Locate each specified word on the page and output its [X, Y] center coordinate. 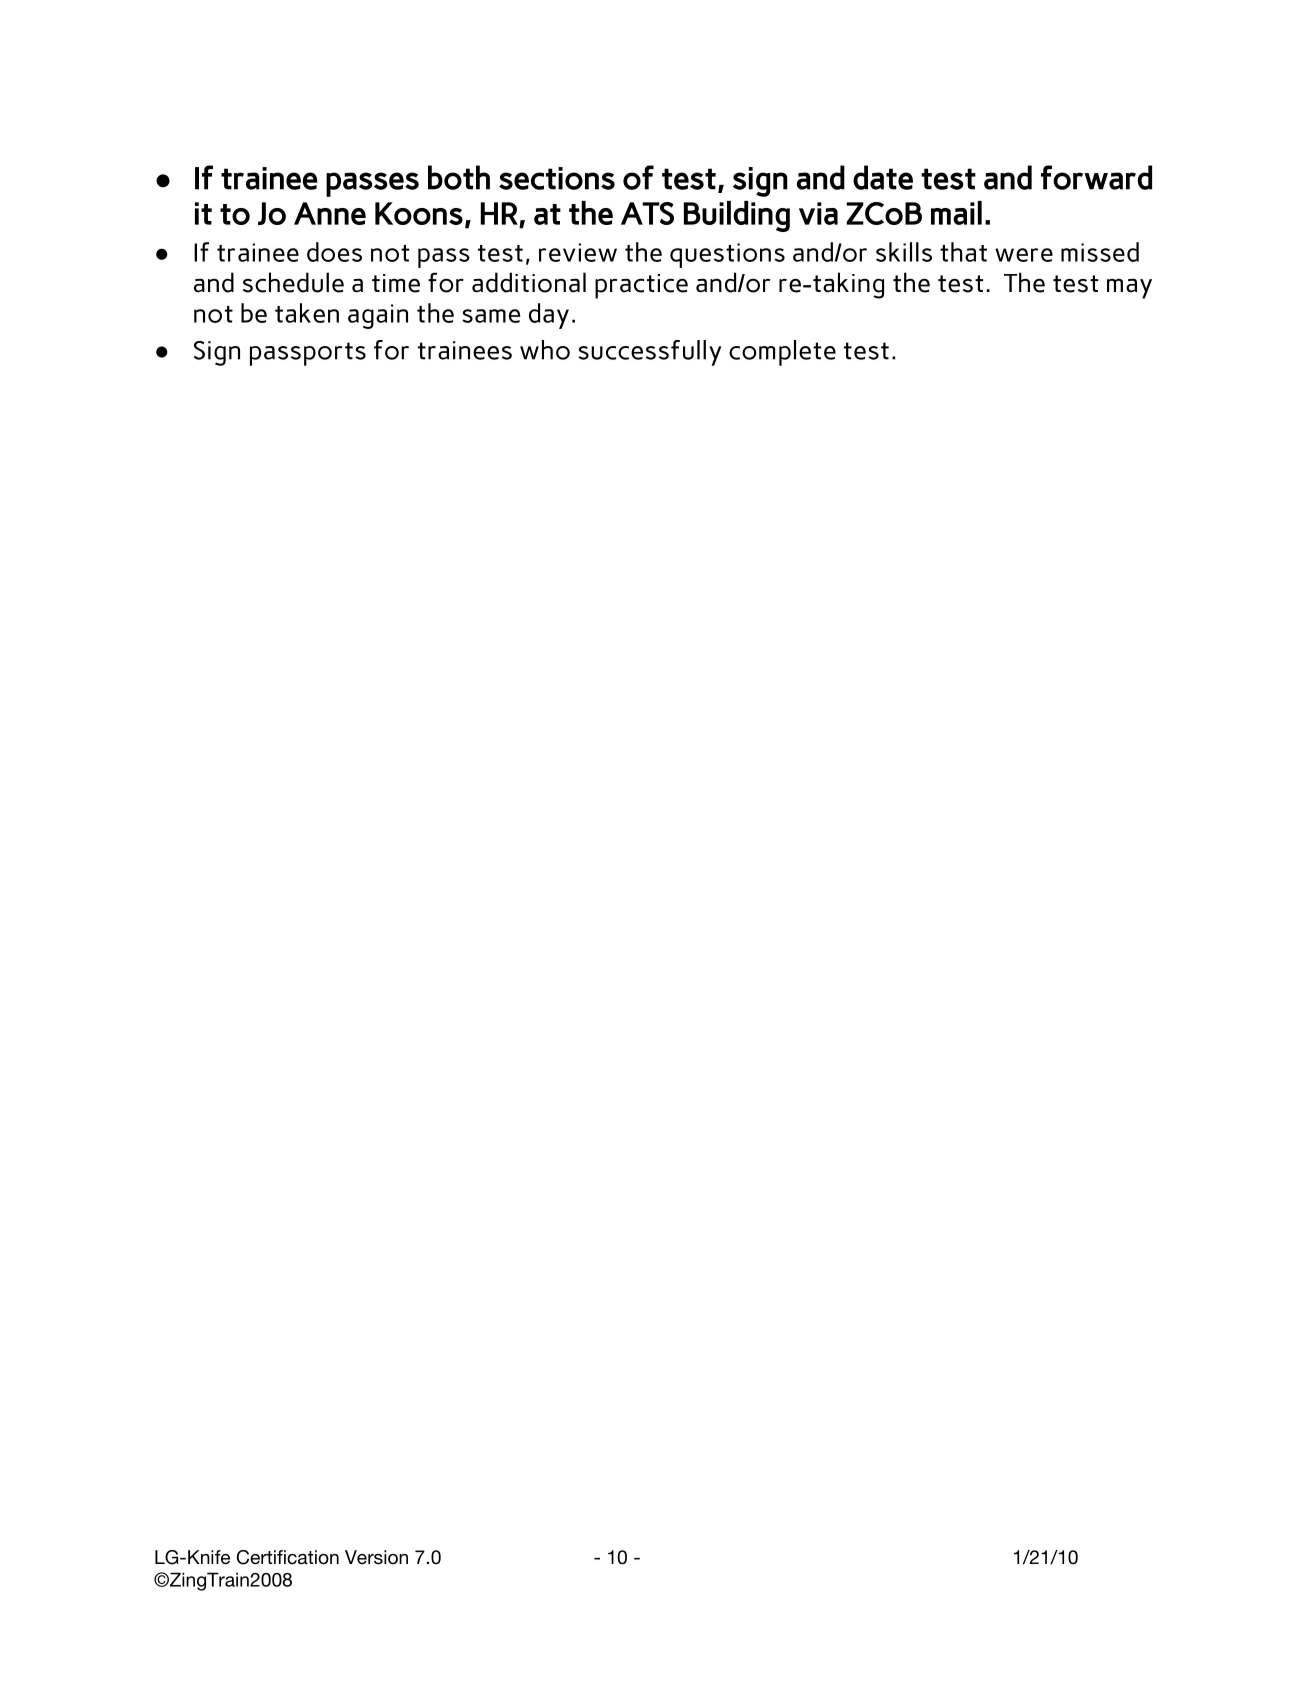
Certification [288, 1557]
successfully [649, 353]
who [545, 350]
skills [904, 252]
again [378, 316]
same [491, 316]
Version [376, 1557]
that [963, 252]
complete [782, 353]
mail [956, 213]
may [1129, 288]
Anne [330, 213]
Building [737, 216]
